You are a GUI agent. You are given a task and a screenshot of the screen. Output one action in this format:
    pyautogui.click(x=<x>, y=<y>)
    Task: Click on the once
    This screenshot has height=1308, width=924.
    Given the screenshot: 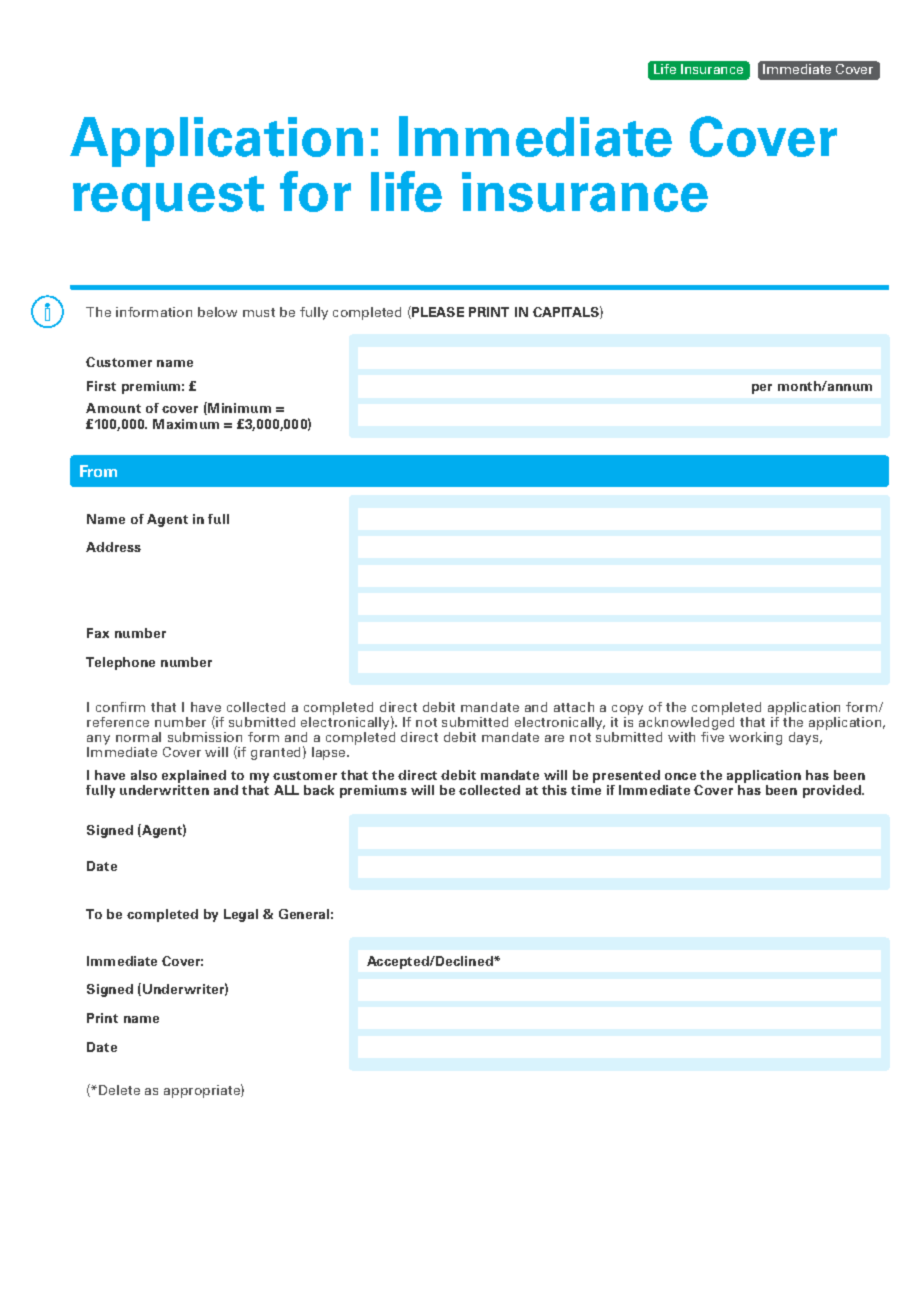 What is the action you would take?
    pyautogui.click(x=680, y=776)
